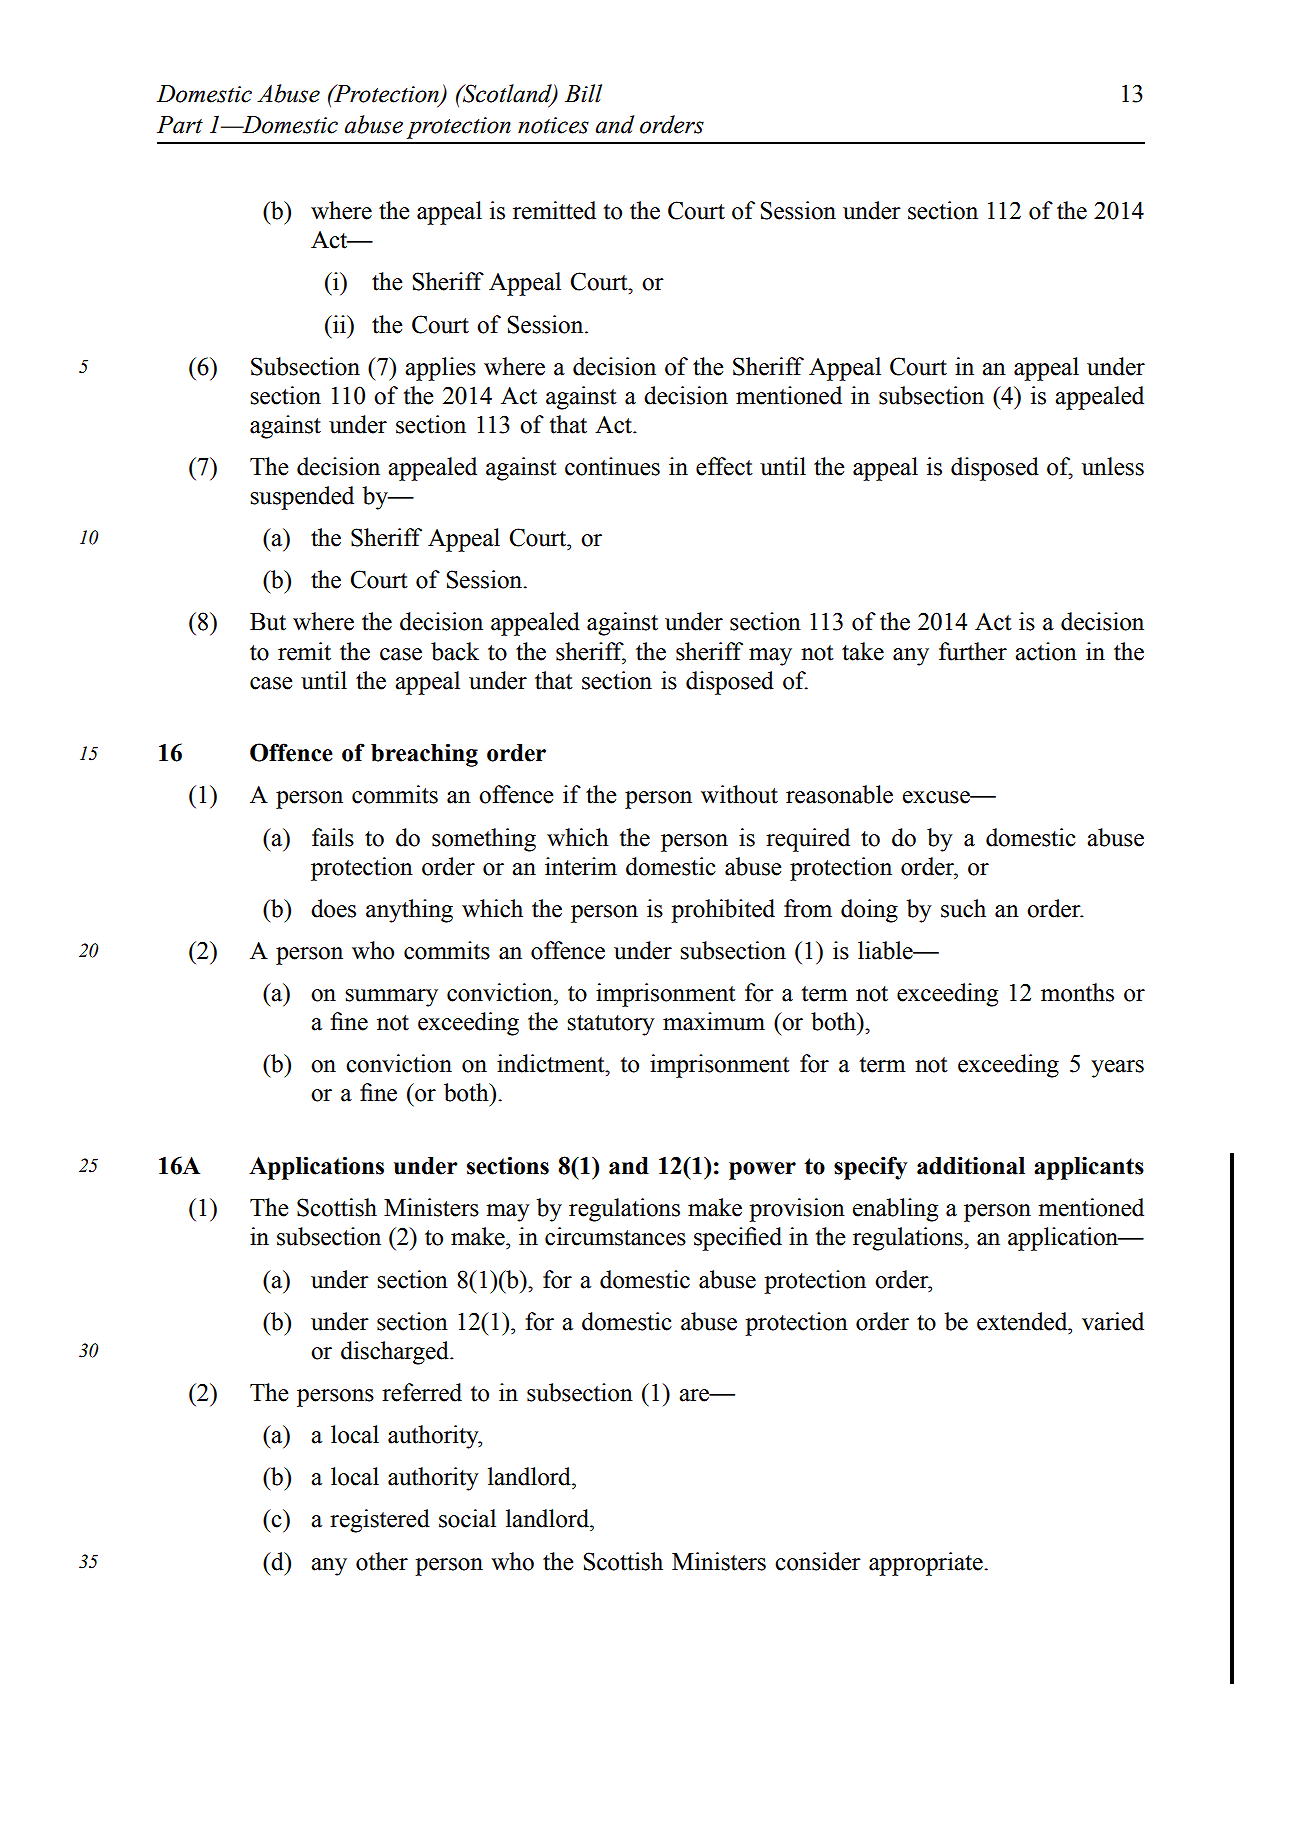 This screenshot has width=1302, height=1841. What do you see at coordinates (695, 1395) in the screenshot?
I see `are` at bounding box center [695, 1395].
